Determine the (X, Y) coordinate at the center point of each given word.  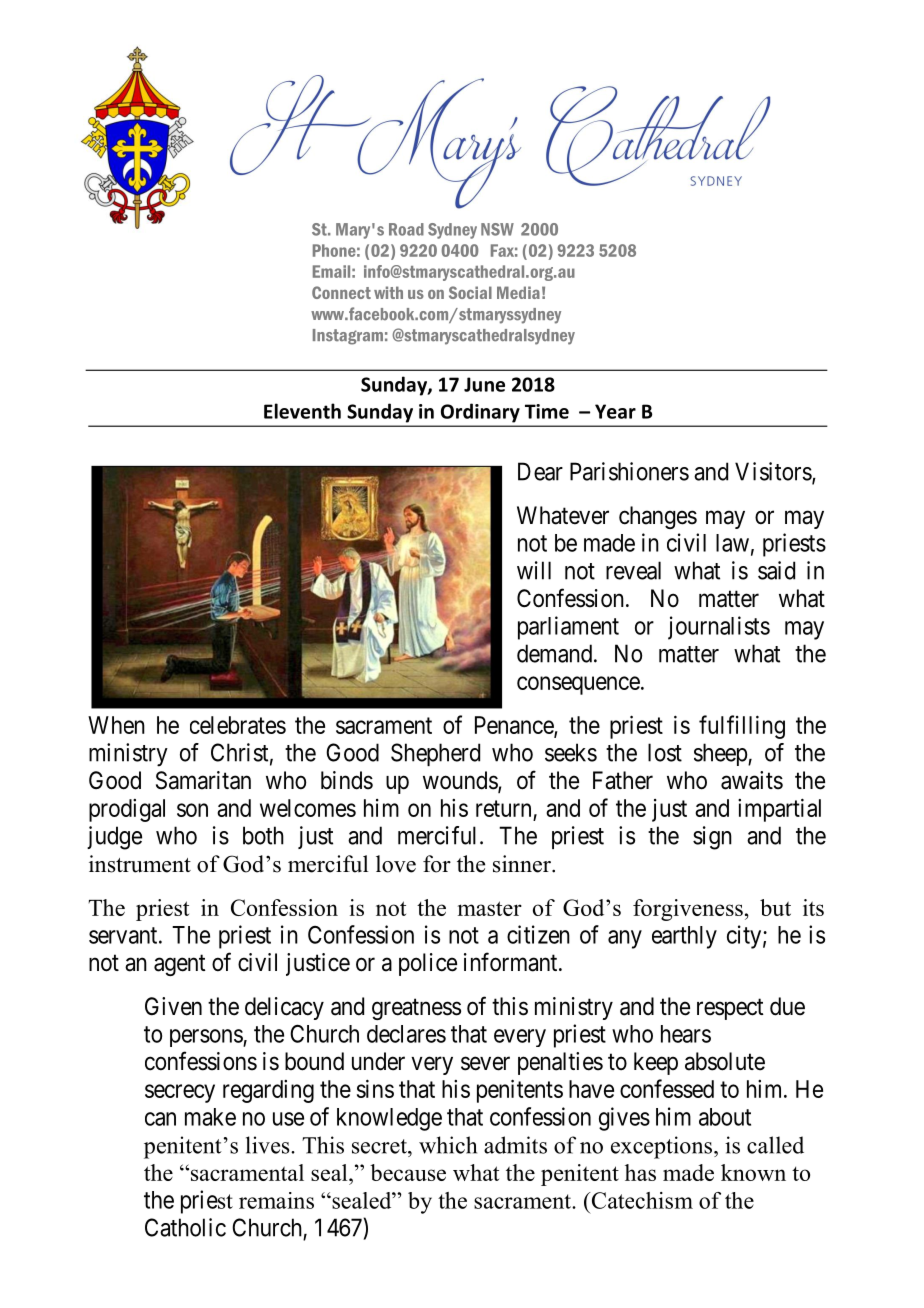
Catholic (185, 1227)
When (116, 725)
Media (518, 292)
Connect (341, 292)
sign (712, 838)
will (534, 570)
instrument (140, 864)
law (732, 543)
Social (470, 292)
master (490, 908)
